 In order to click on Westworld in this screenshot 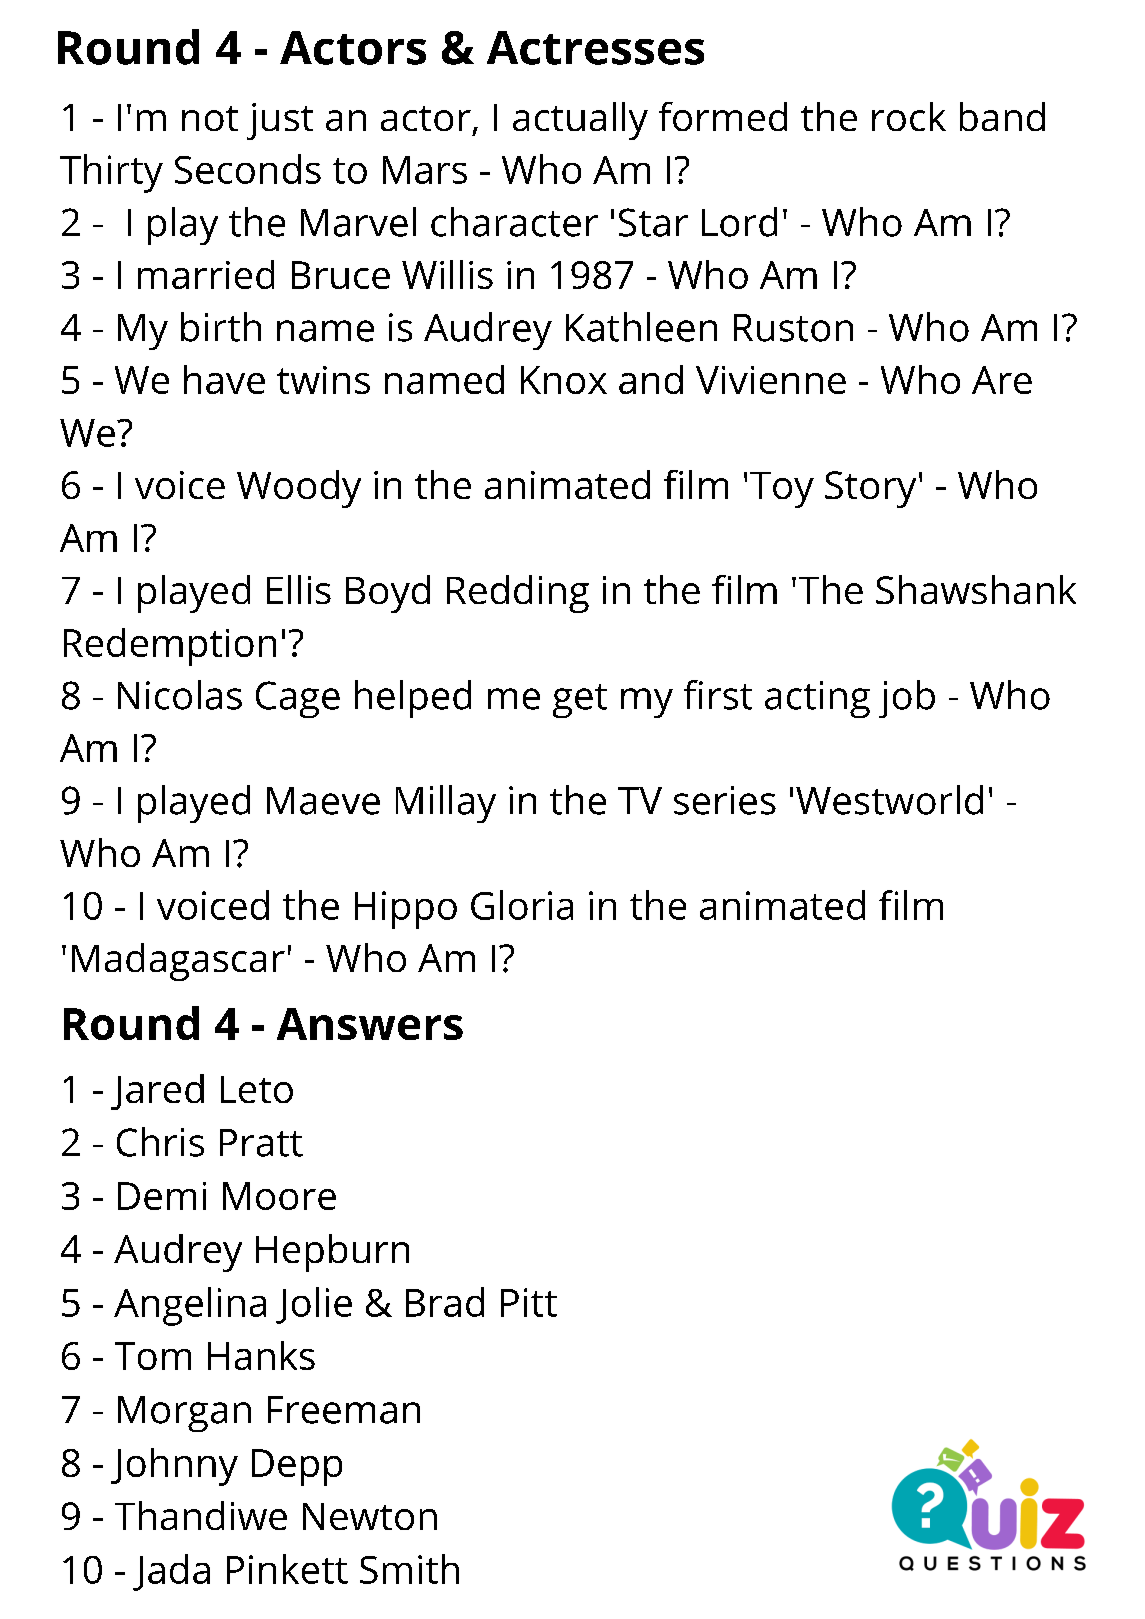, I will do `click(889, 800)`.
